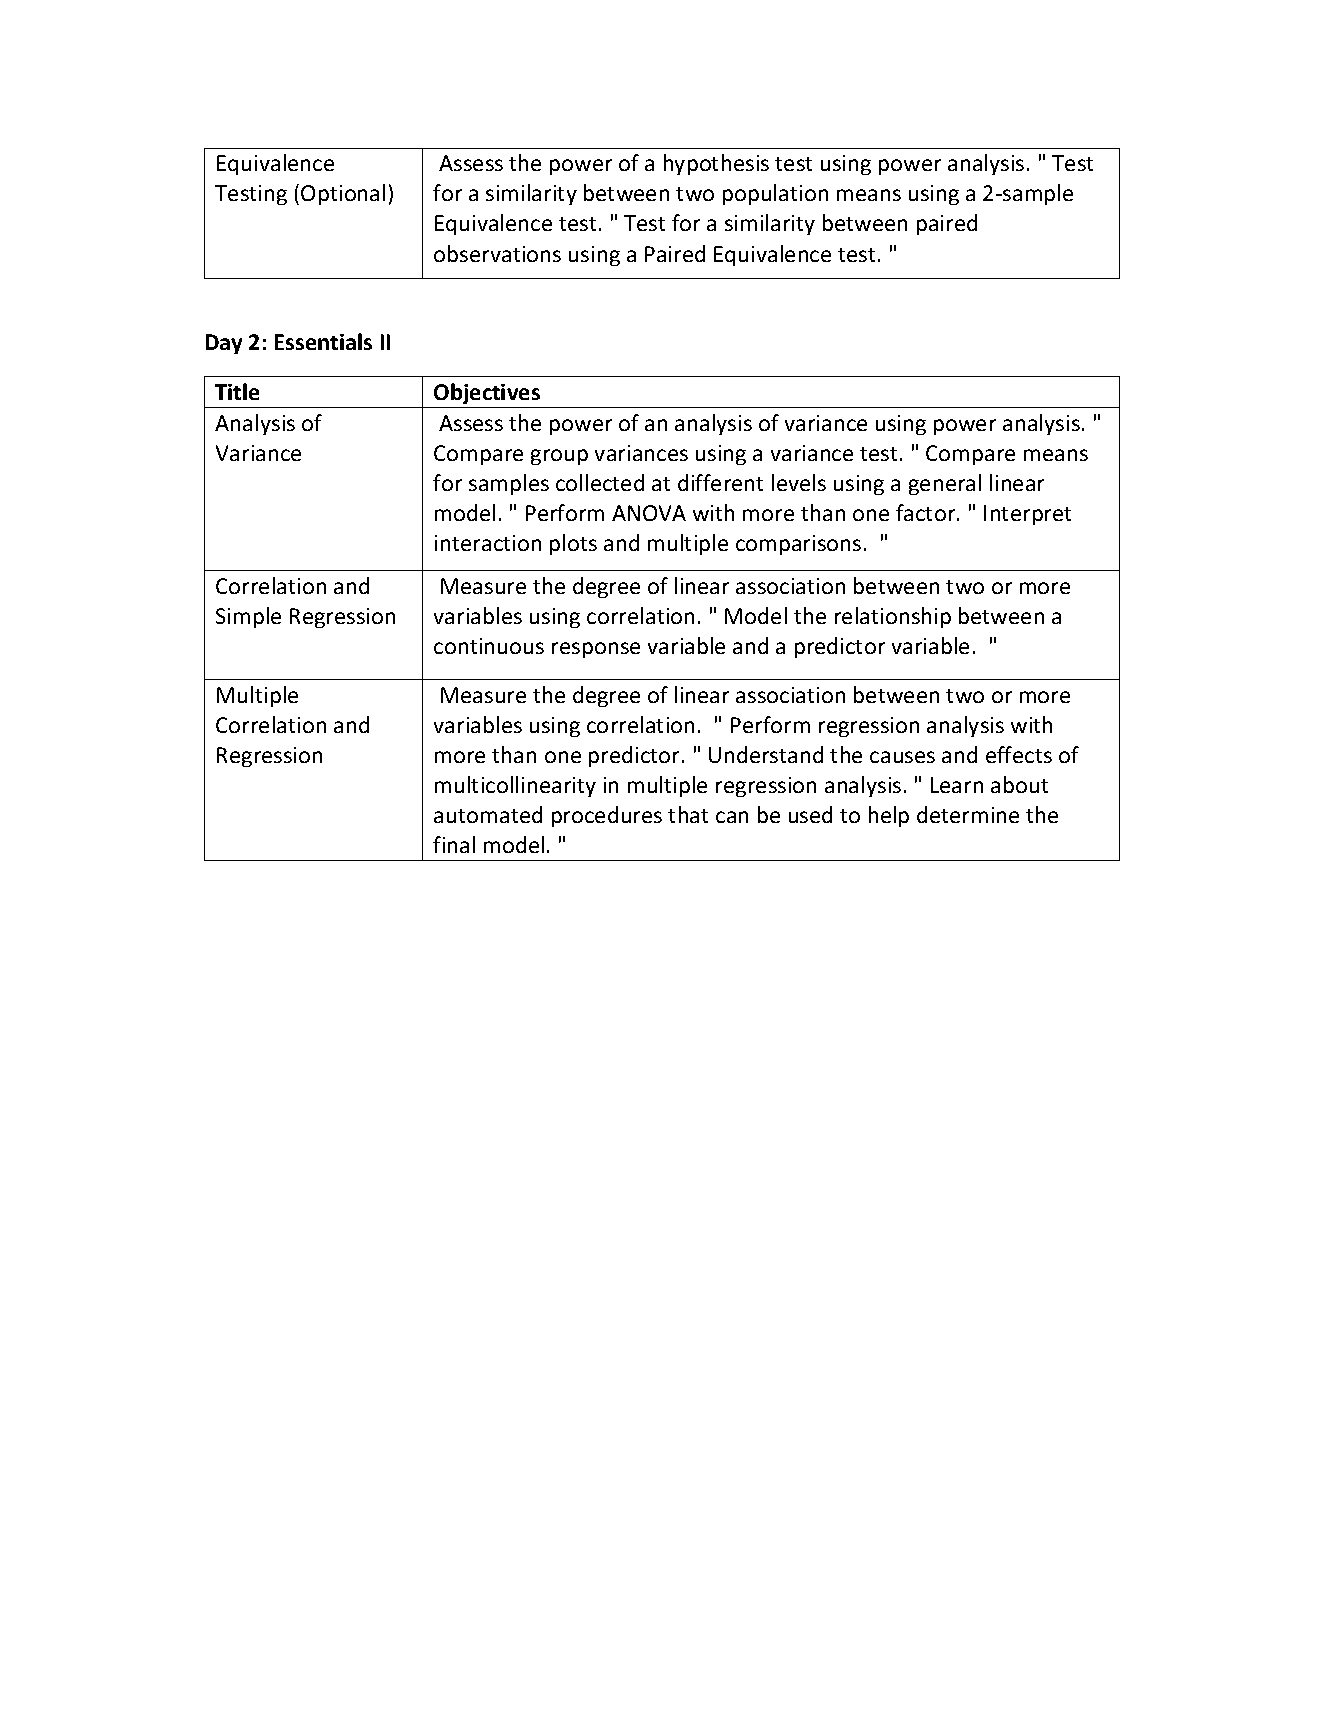 The width and height of the screenshot is (1333, 1725). What do you see at coordinates (343, 194) in the screenshot?
I see `Optional` at bounding box center [343, 194].
